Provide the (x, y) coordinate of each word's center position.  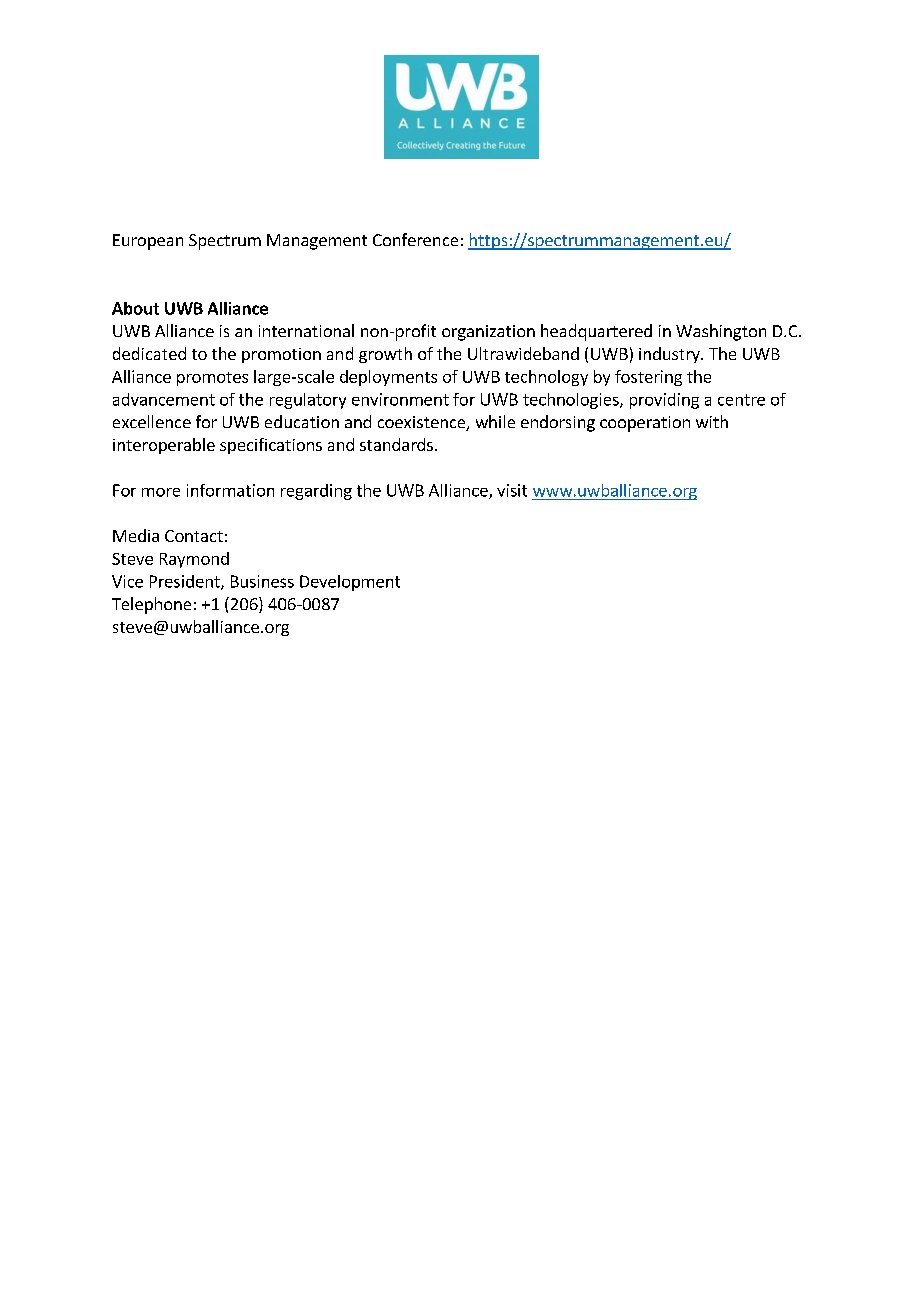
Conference (415, 239)
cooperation (645, 424)
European (148, 242)
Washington (721, 332)
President (186, 582)
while (495, 421)
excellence (152, 421)
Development (350, 583)
